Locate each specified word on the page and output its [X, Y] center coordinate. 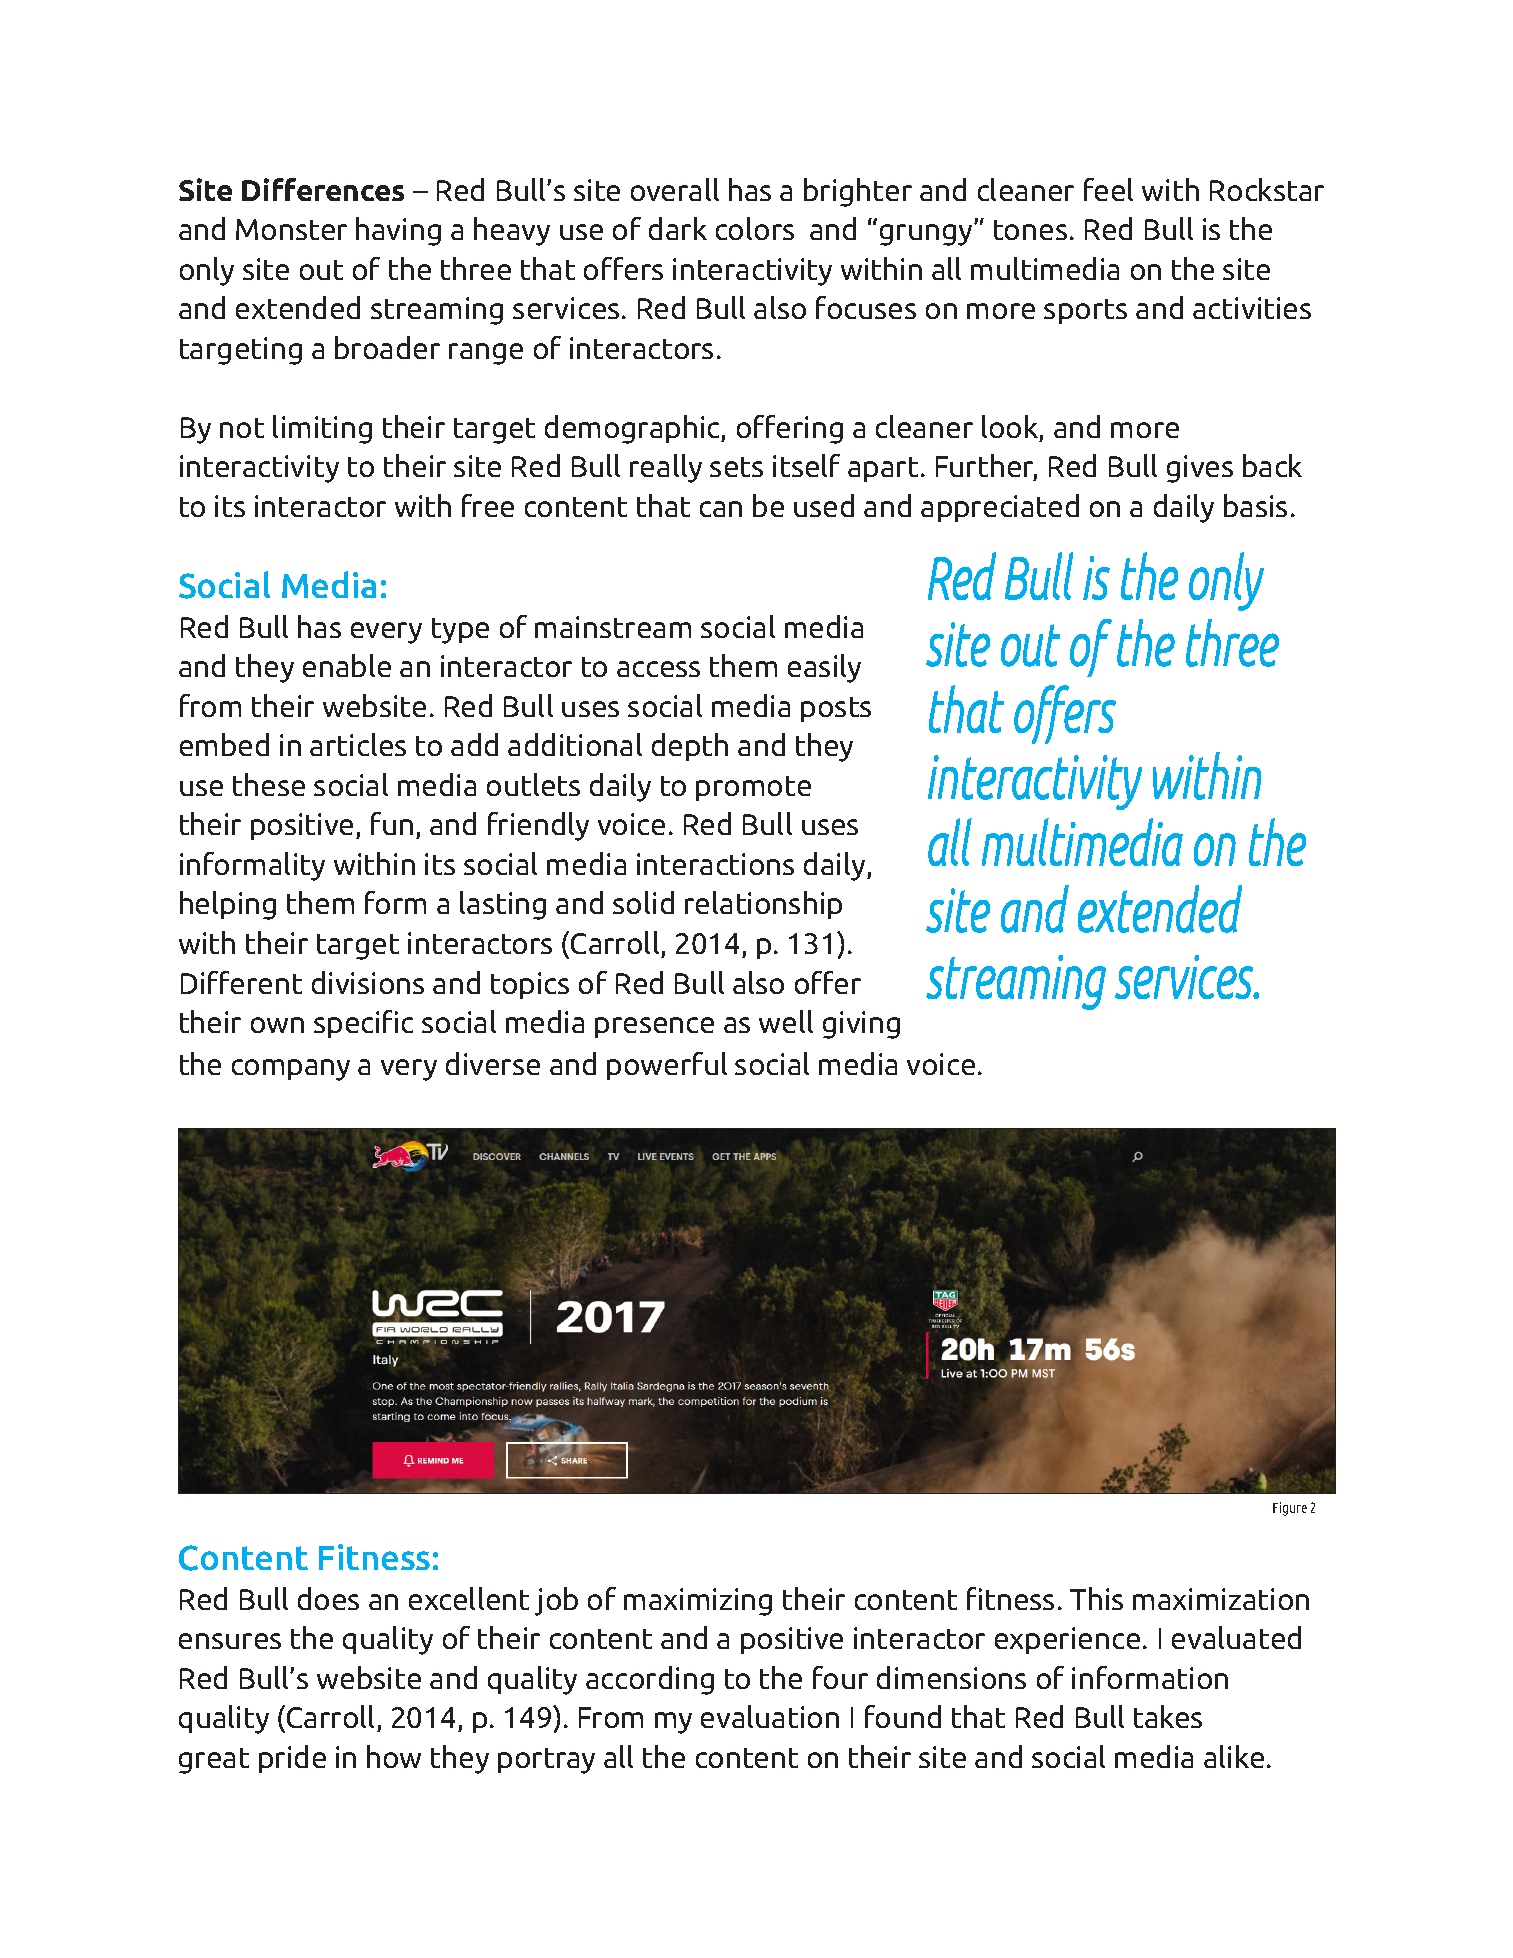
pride [292, 1759]
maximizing [698, 1602]
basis [1255, 505]
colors [755, 228]
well [786, 1021]
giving [861, 1025]
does [328, 1598]
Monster [291, 229]
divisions [368, 982]
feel [1108, 189]
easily [824, 668]
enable [347, 665]
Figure [1290, 1509]
